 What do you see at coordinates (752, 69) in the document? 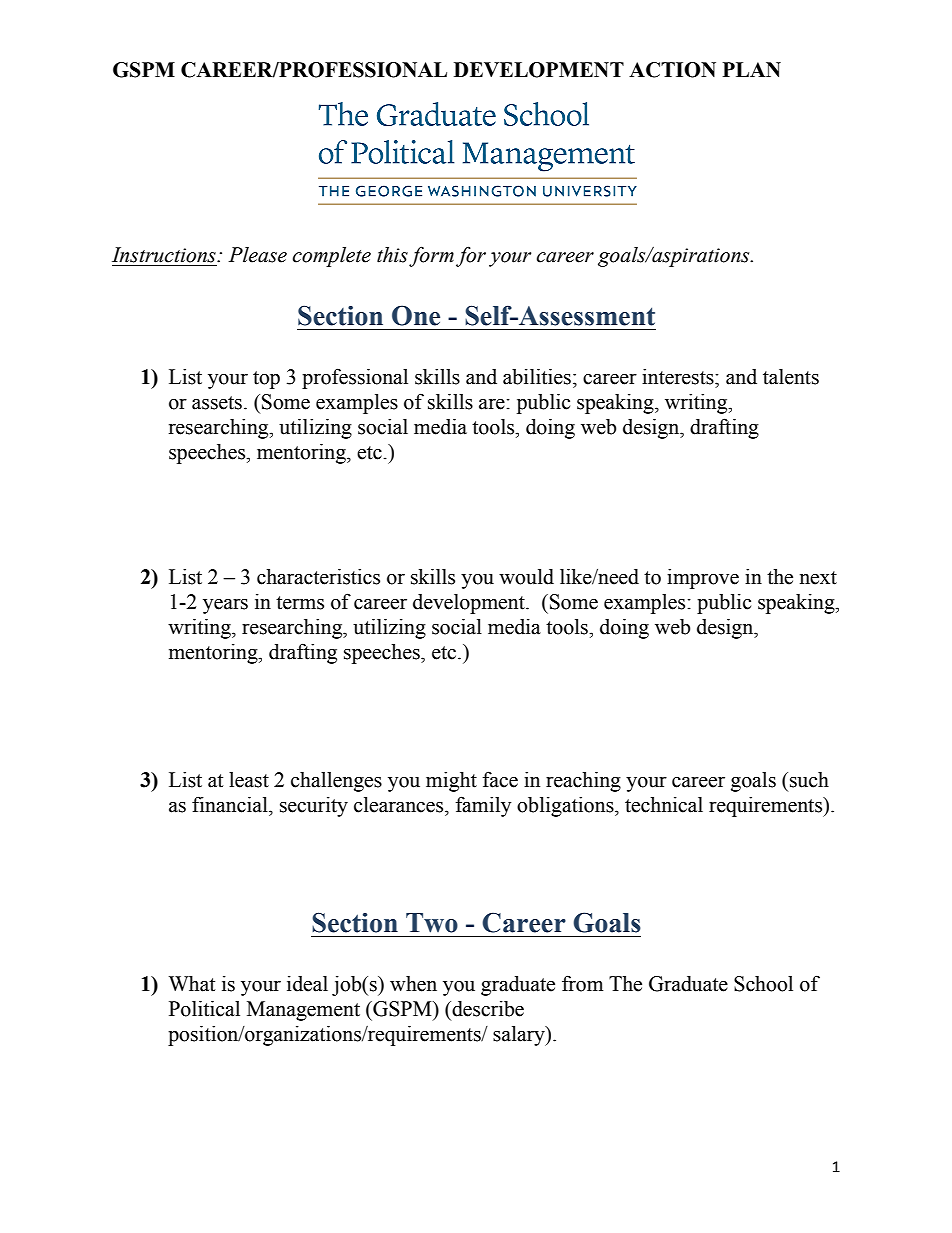
I see `PLAN` at bounding box center [752, 69].
